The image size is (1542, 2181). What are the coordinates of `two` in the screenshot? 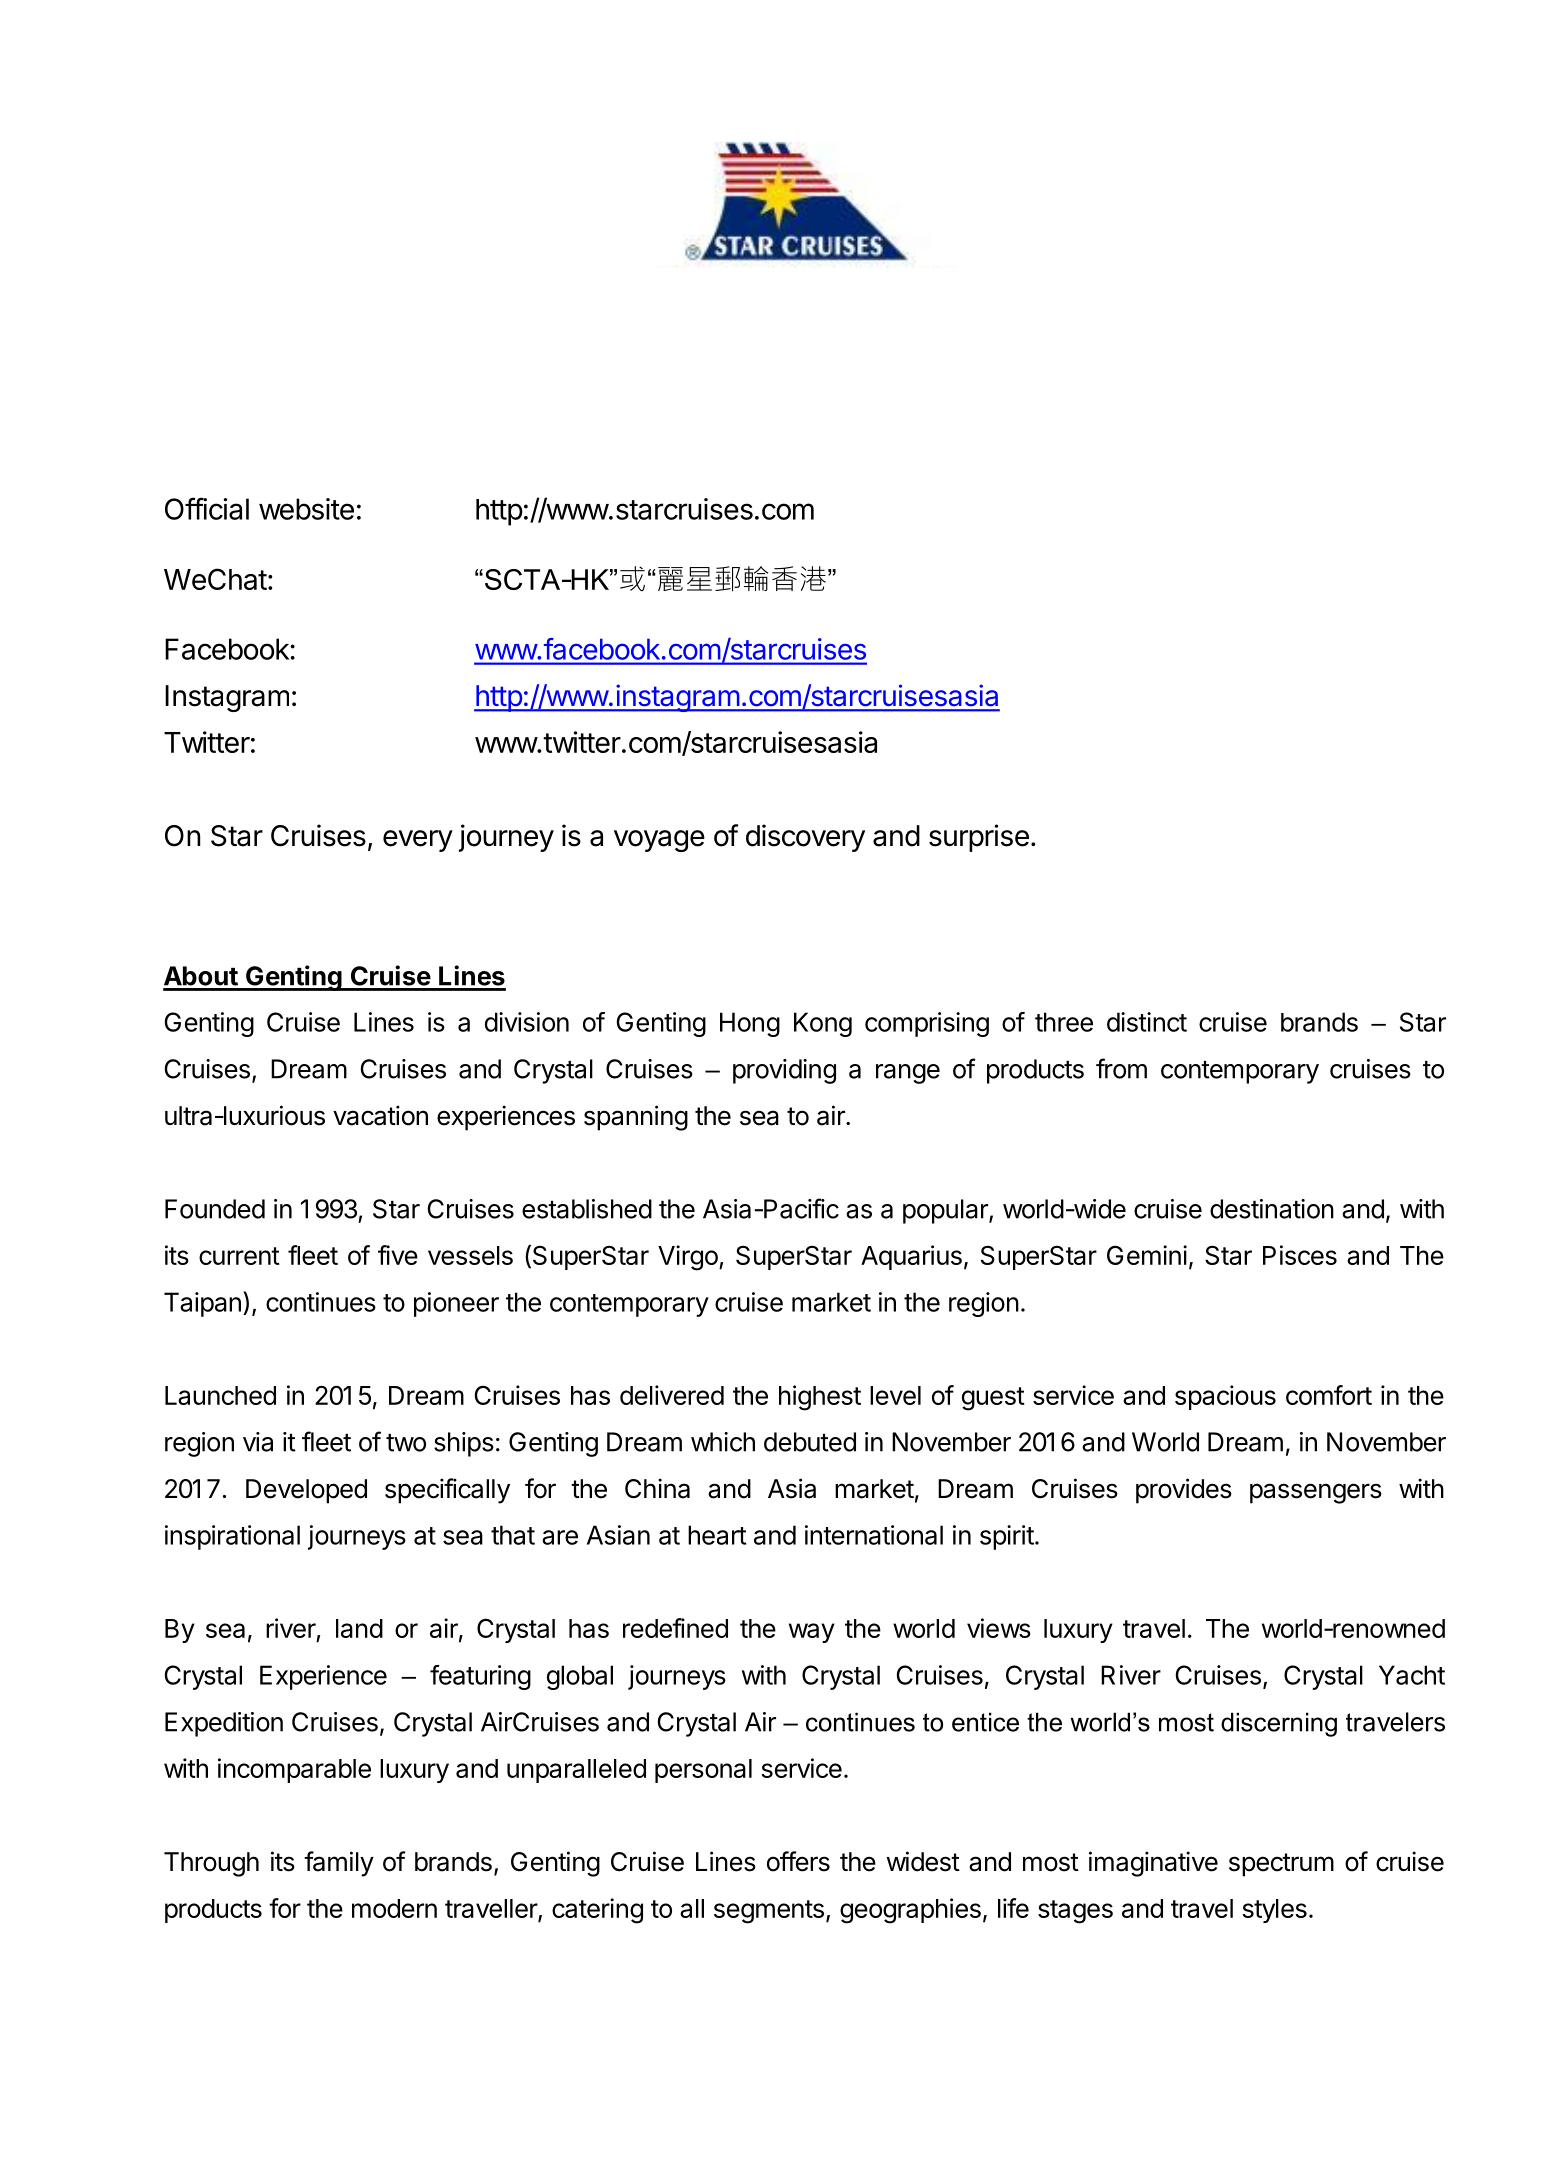 It's located at (406, 1443).
